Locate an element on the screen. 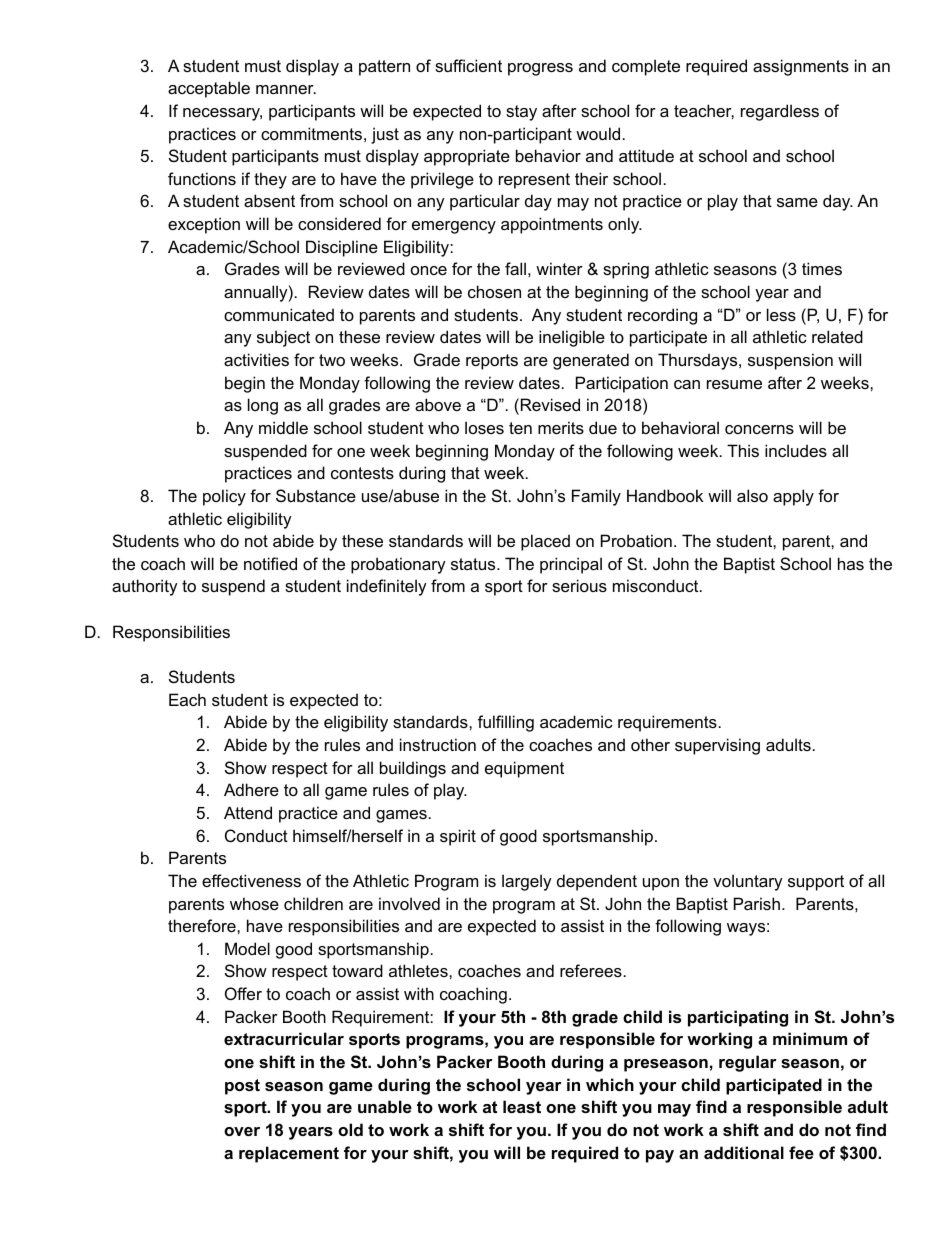 Image resolution: width=952 pixels, height=1233 pixels. necessary is located at coordinates (222, 114).
